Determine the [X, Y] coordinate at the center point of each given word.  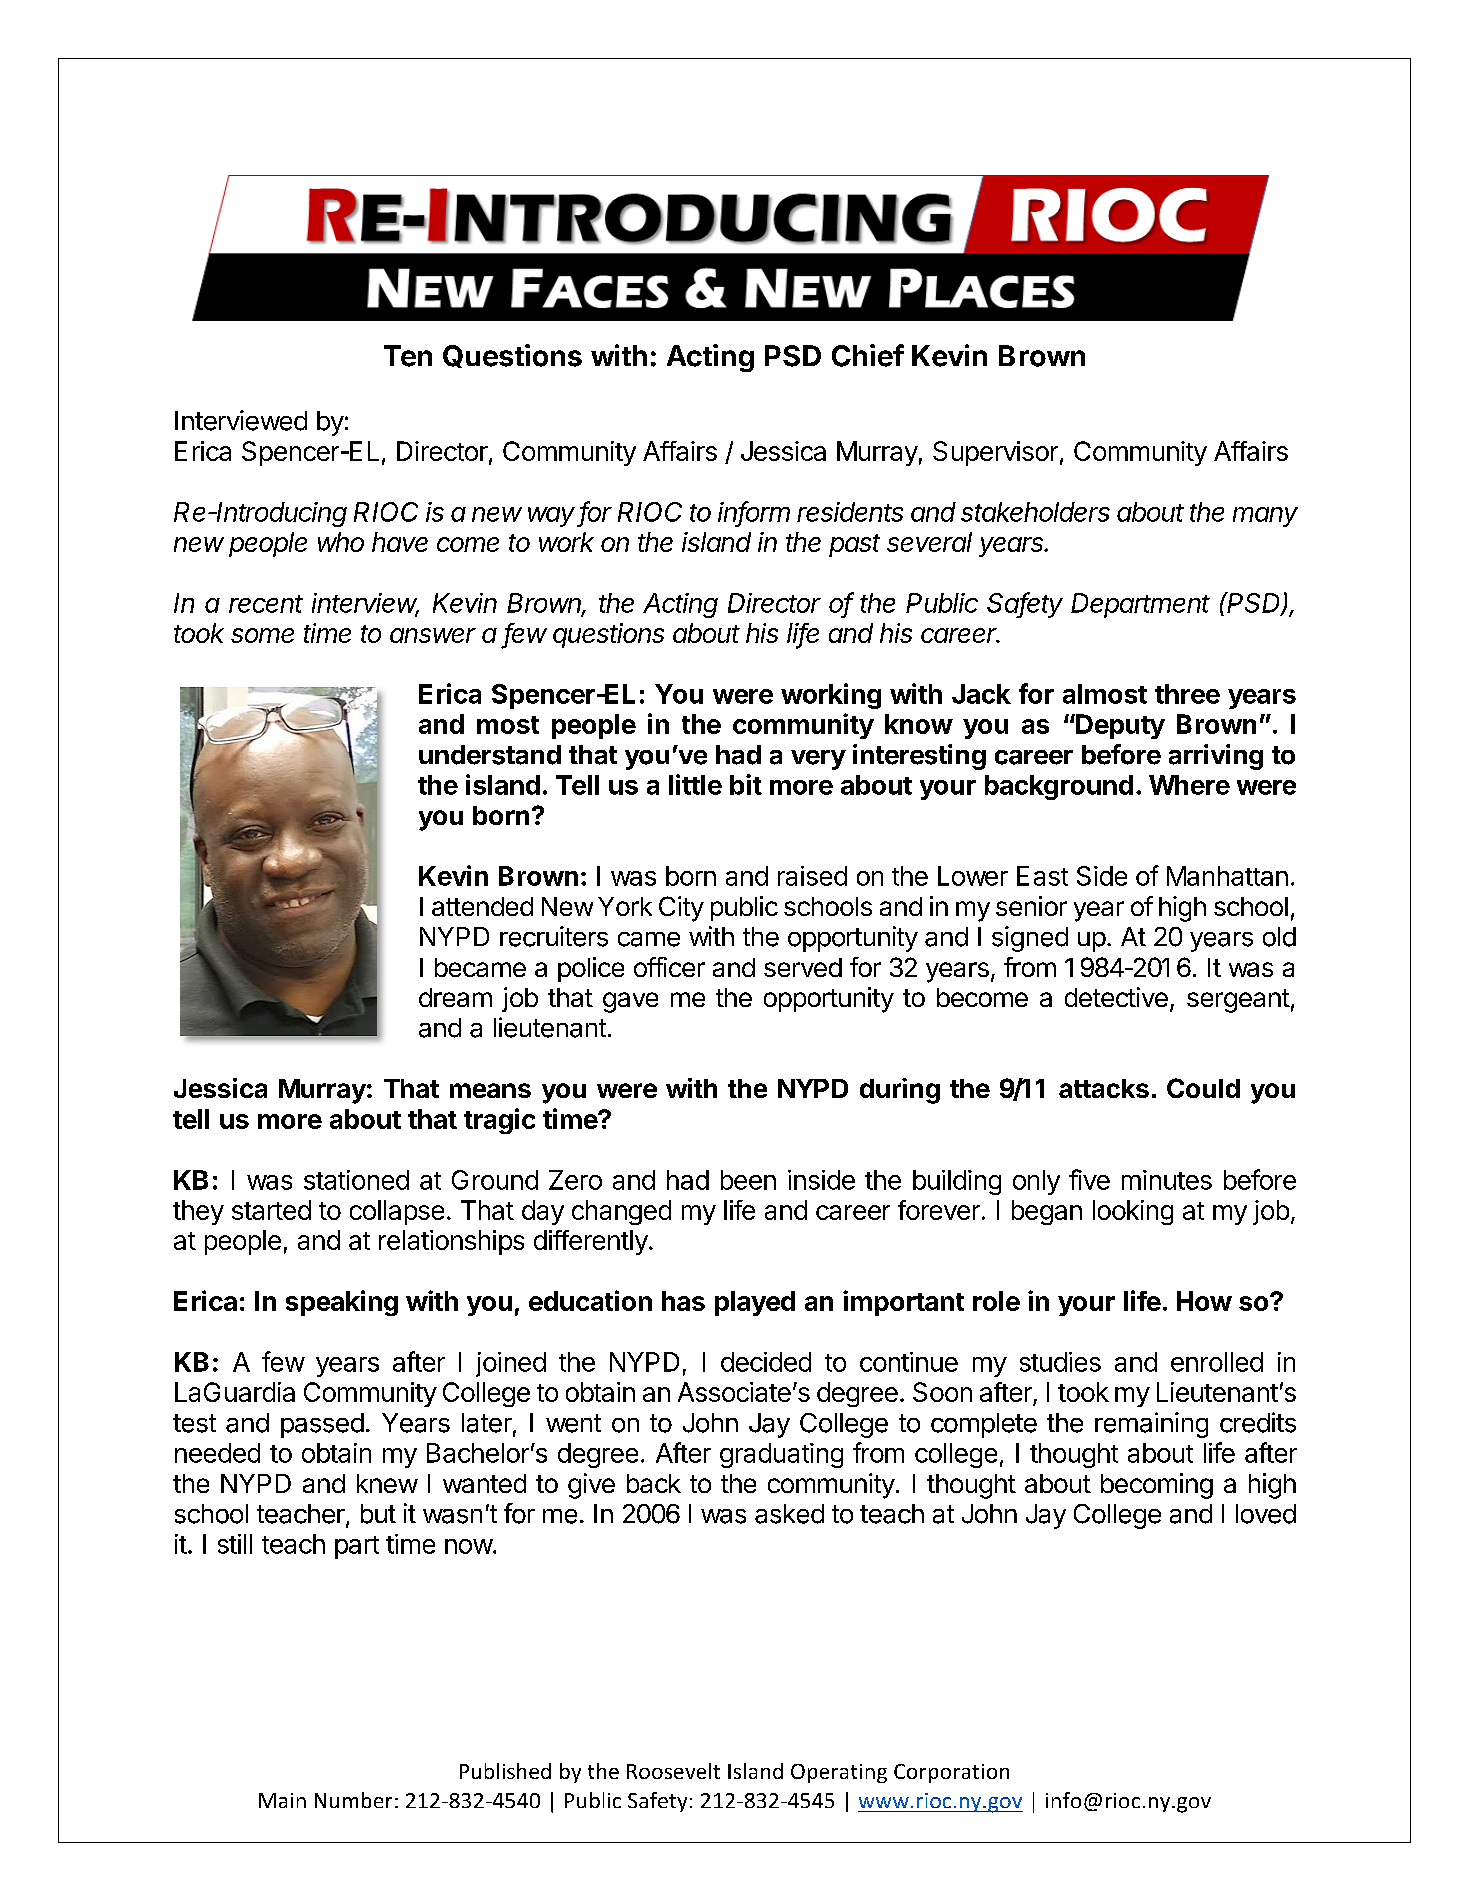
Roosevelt [673, 1771]
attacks [1104, 1088]
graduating [781, 1455]
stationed [356, 1180]
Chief [868, 355]
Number [353, 1800]
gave [630, 1002]
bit [746, 784]
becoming [1157, 1486]
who [341, 542]
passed [322, 1425]
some [262, 635]
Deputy [1119, 726]
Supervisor [995, 453]
